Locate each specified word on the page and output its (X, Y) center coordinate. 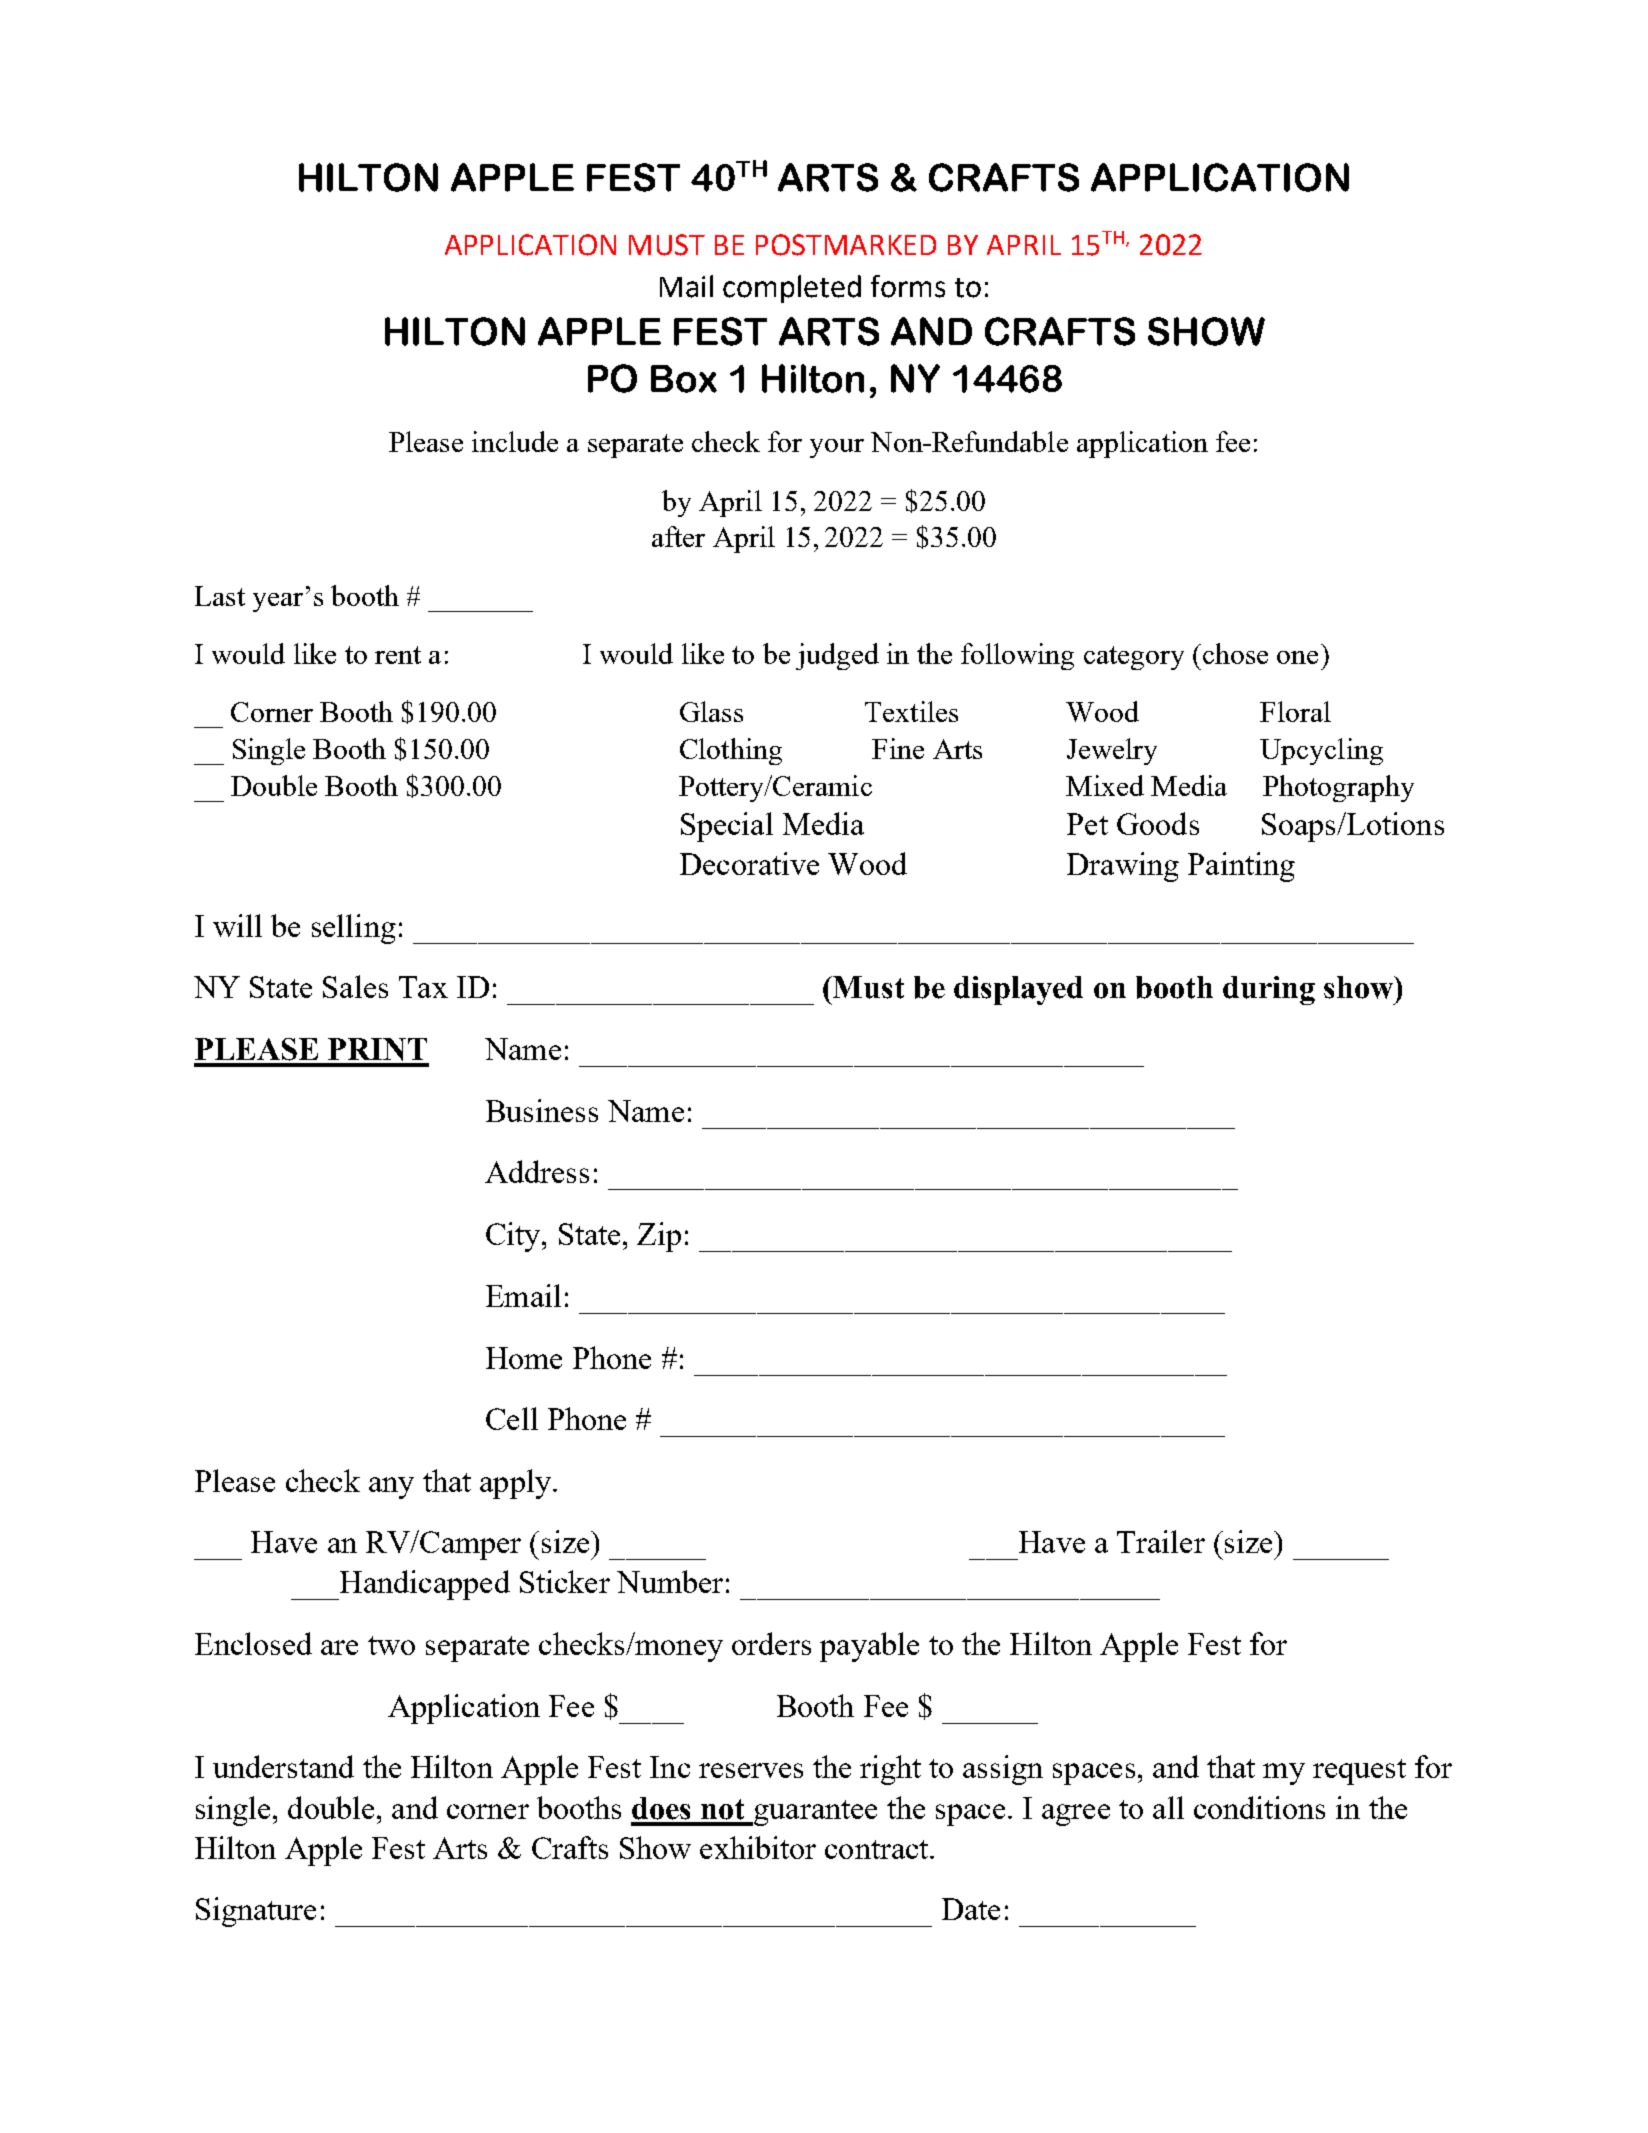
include (515, 441)
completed (792, 289)
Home (524, 1358)
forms (908, 286)
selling (354, 929)
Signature (256, 1912)
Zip (659, 1237)
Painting (1241, 867)
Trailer (1161, 1541)
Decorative (749, 863)
